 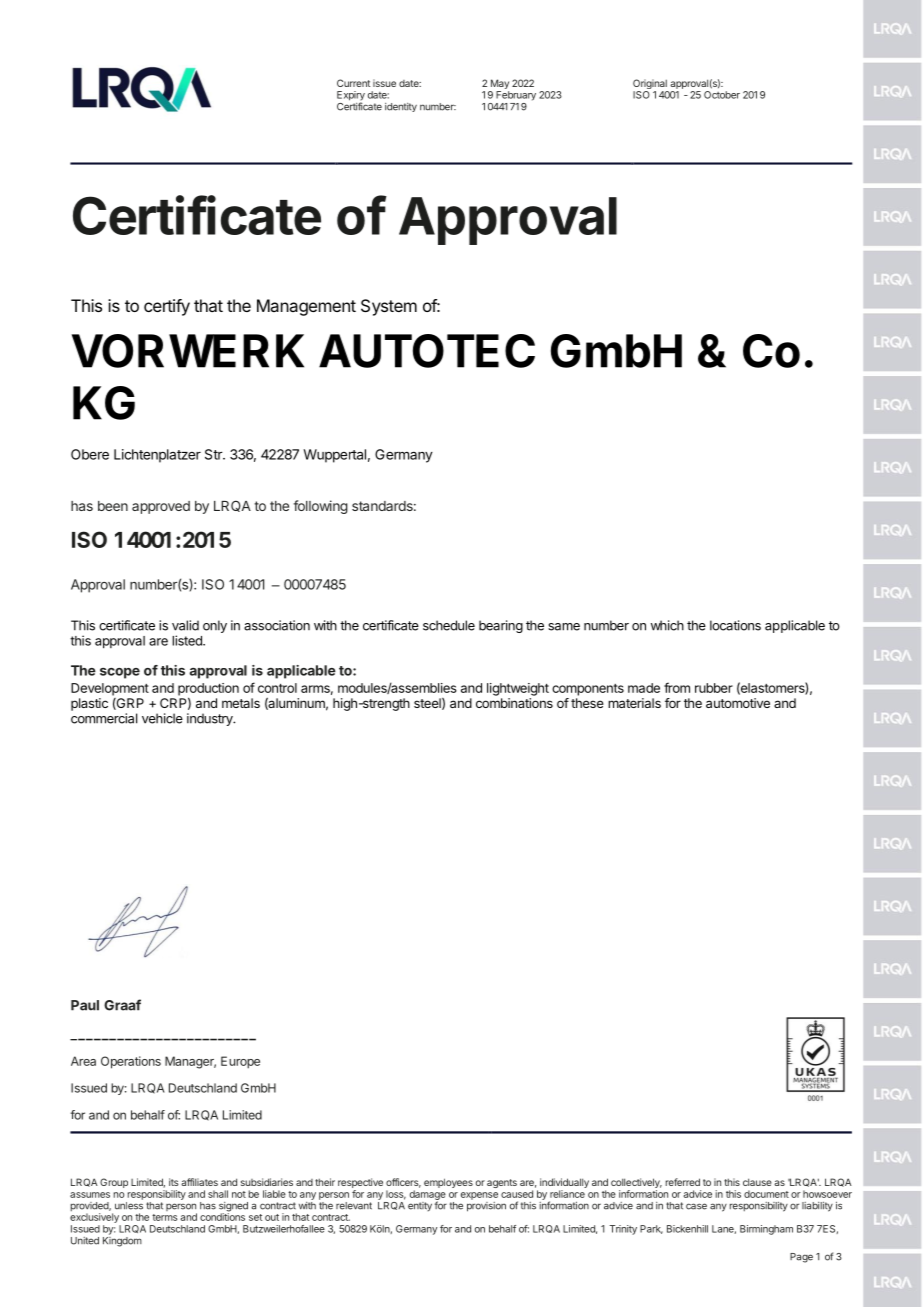 I want to click on terms, so click(x=165, y=1217).
